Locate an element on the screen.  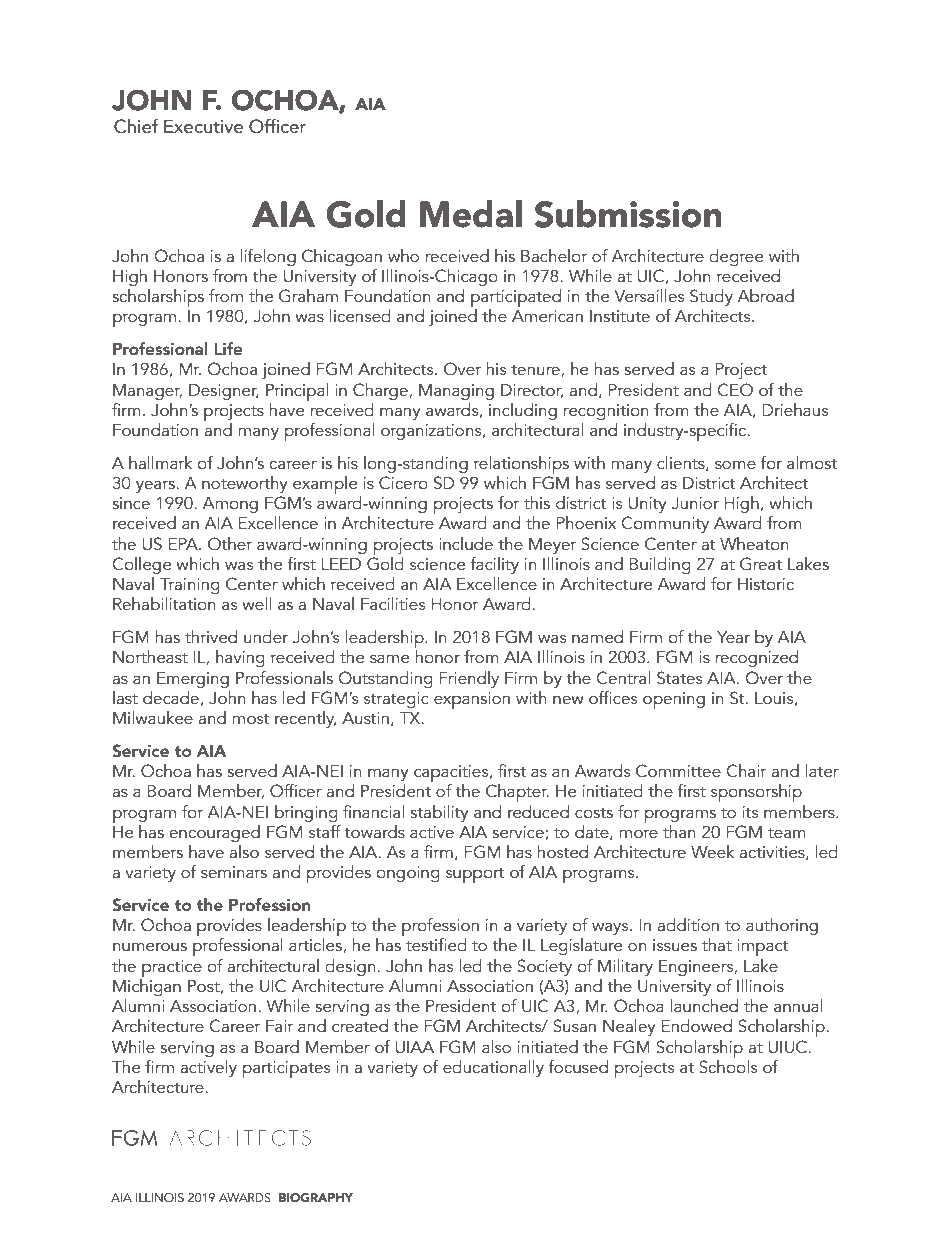
Executive is located at coordinates (203, 126).
